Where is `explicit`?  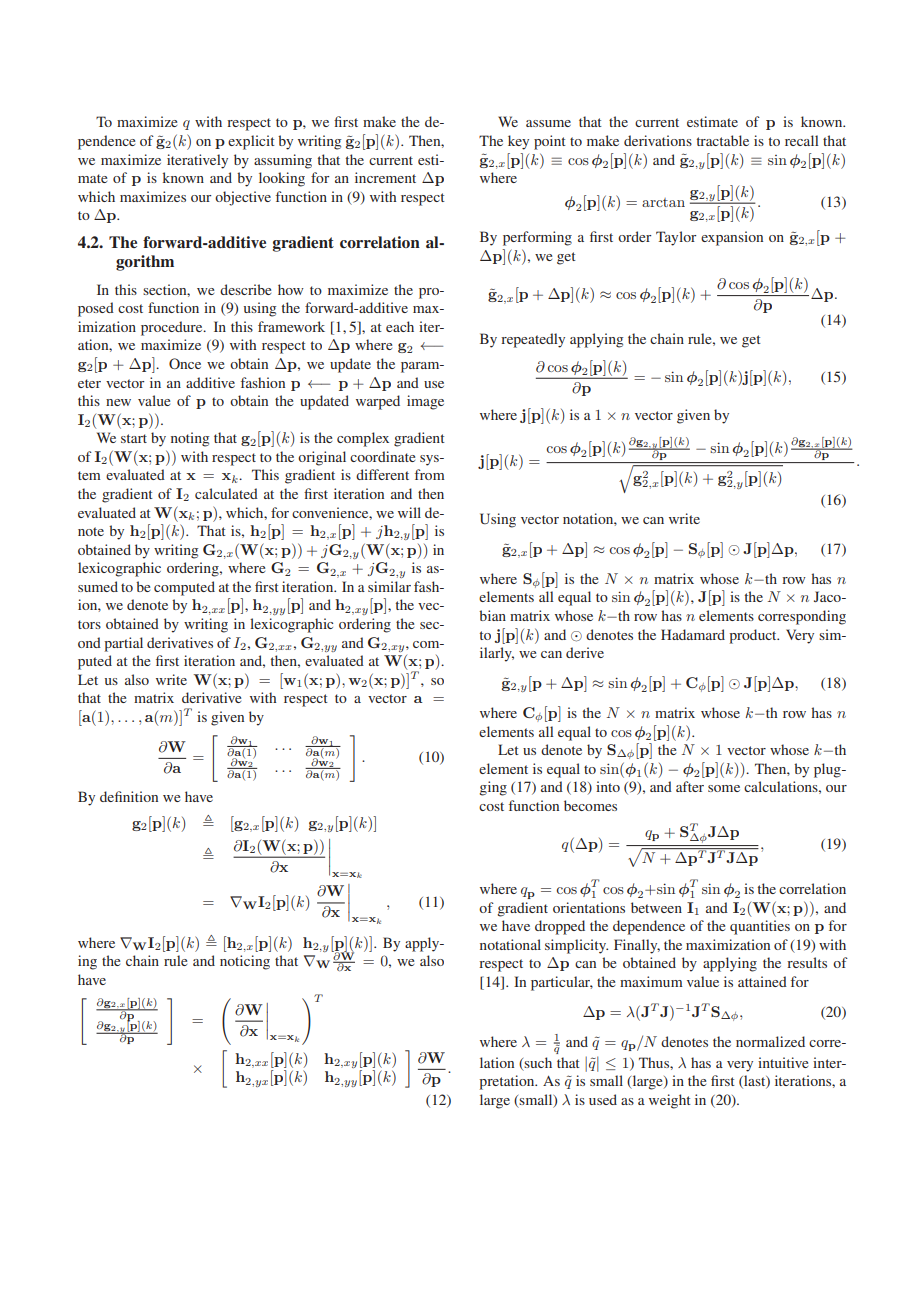
explicit is located at coordinates (251, 142).
